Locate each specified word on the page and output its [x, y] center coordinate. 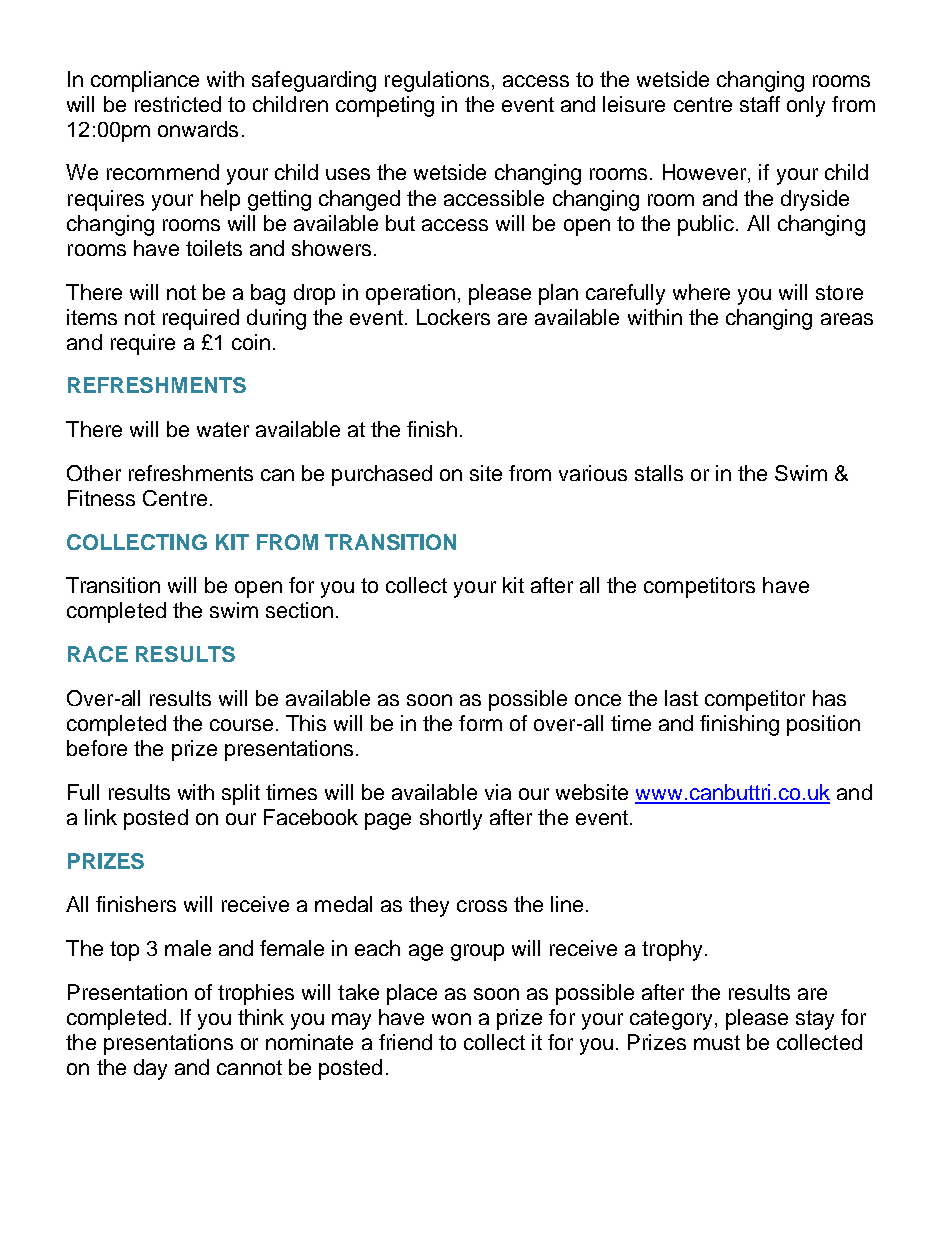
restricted [178, 104]
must [717, 1042]
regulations [437, 81]
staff [760, 104]
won [451, 1019]
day [150, 1069]
